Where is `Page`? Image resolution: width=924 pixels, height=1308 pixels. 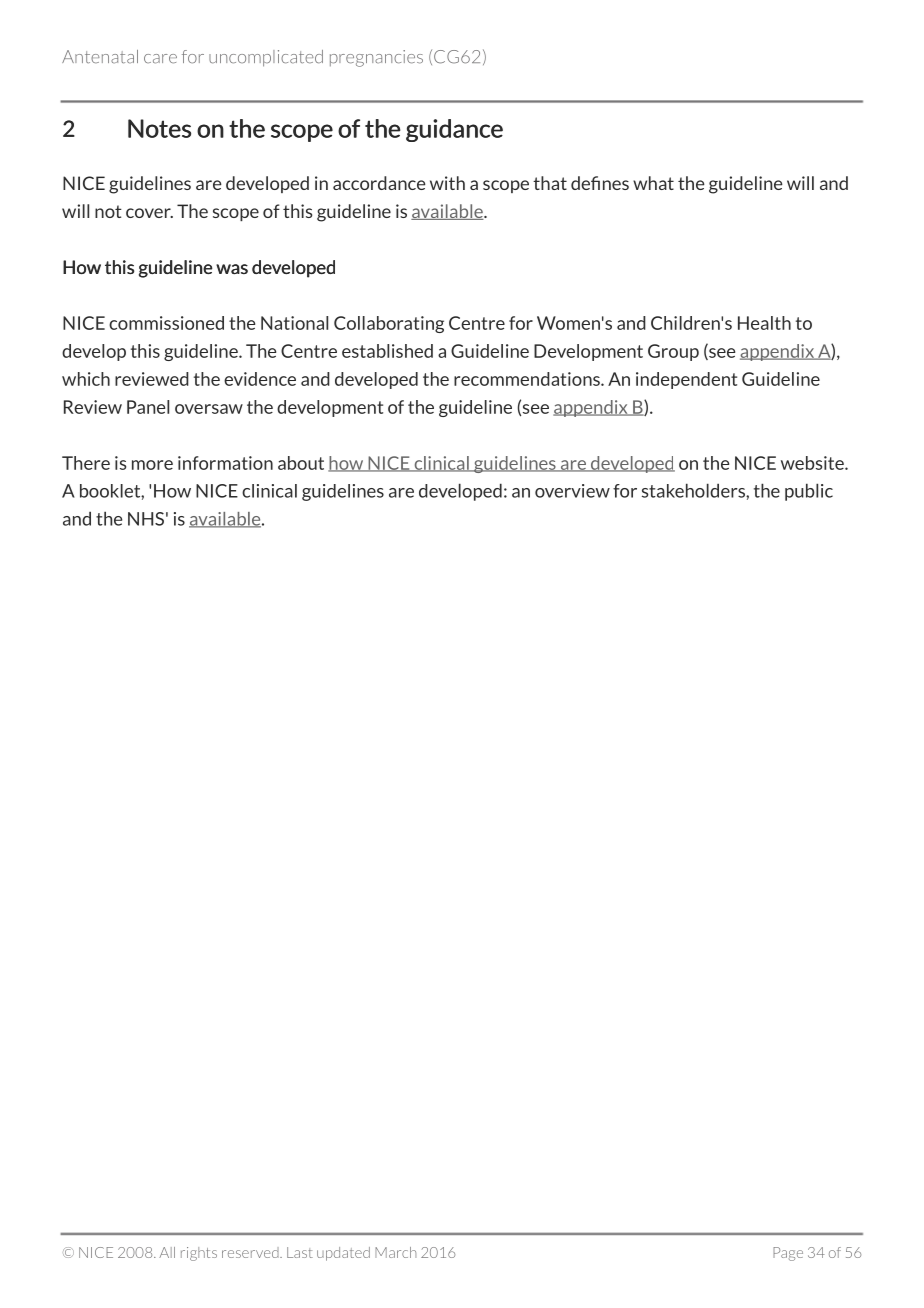 Page is located at coordinates (788, 1254).
